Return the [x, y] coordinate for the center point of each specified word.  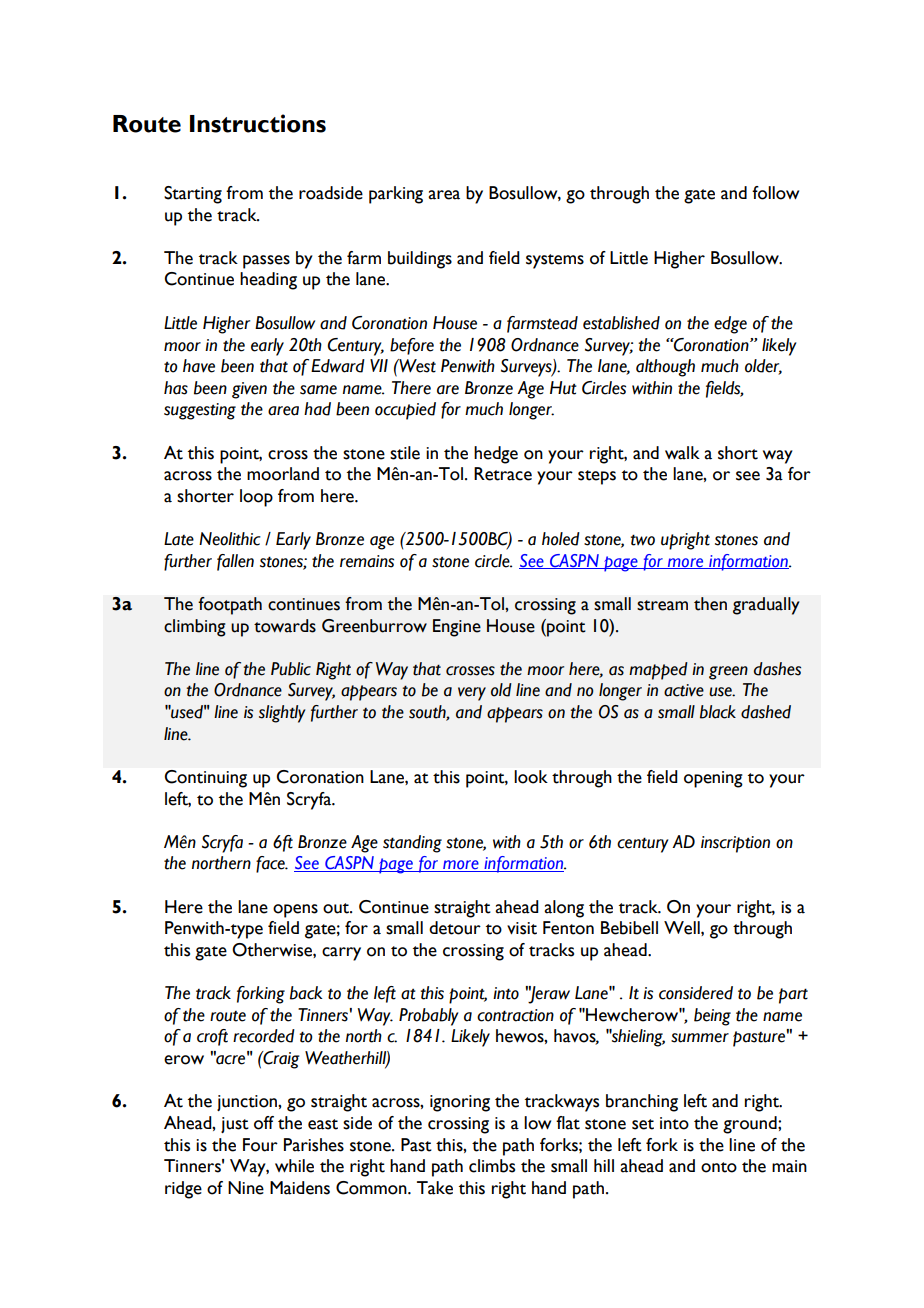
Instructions [258, 123]
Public [291, 669]
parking [396, 195]
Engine [457, 628]
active [684, 690]
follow [775, 193]
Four [260, 1145]
